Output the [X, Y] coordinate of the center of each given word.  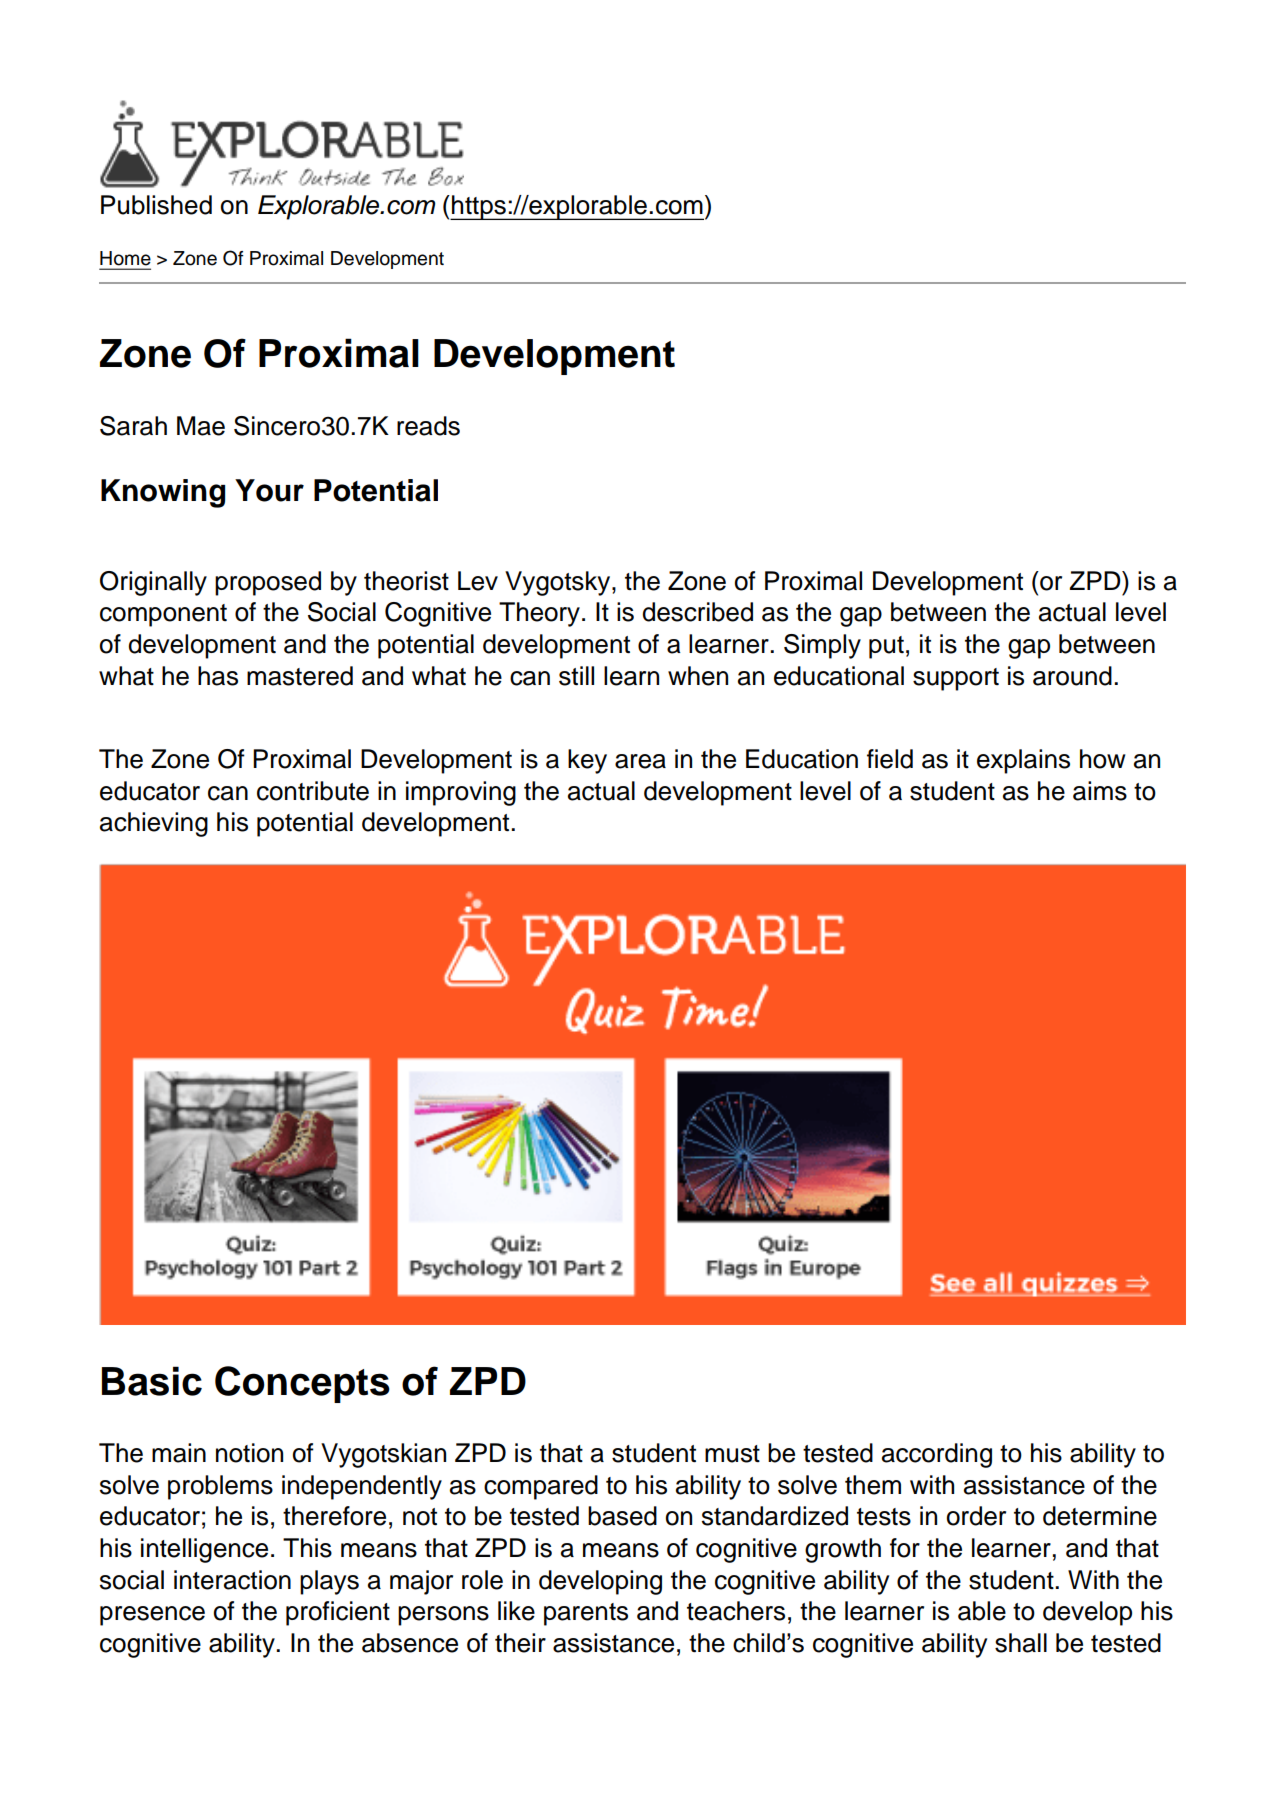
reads [428, 426]
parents [586, 1614]
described [697, 612]
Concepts [302, 1384]
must [732, 1454]
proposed [268, 583]
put [886, 647]
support [956, 679]
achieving [154, 824]
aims [1100, 791]
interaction [232, 1580]
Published [156, 205]
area [640, 761]
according [937, 1455]
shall [1021, 1643]
